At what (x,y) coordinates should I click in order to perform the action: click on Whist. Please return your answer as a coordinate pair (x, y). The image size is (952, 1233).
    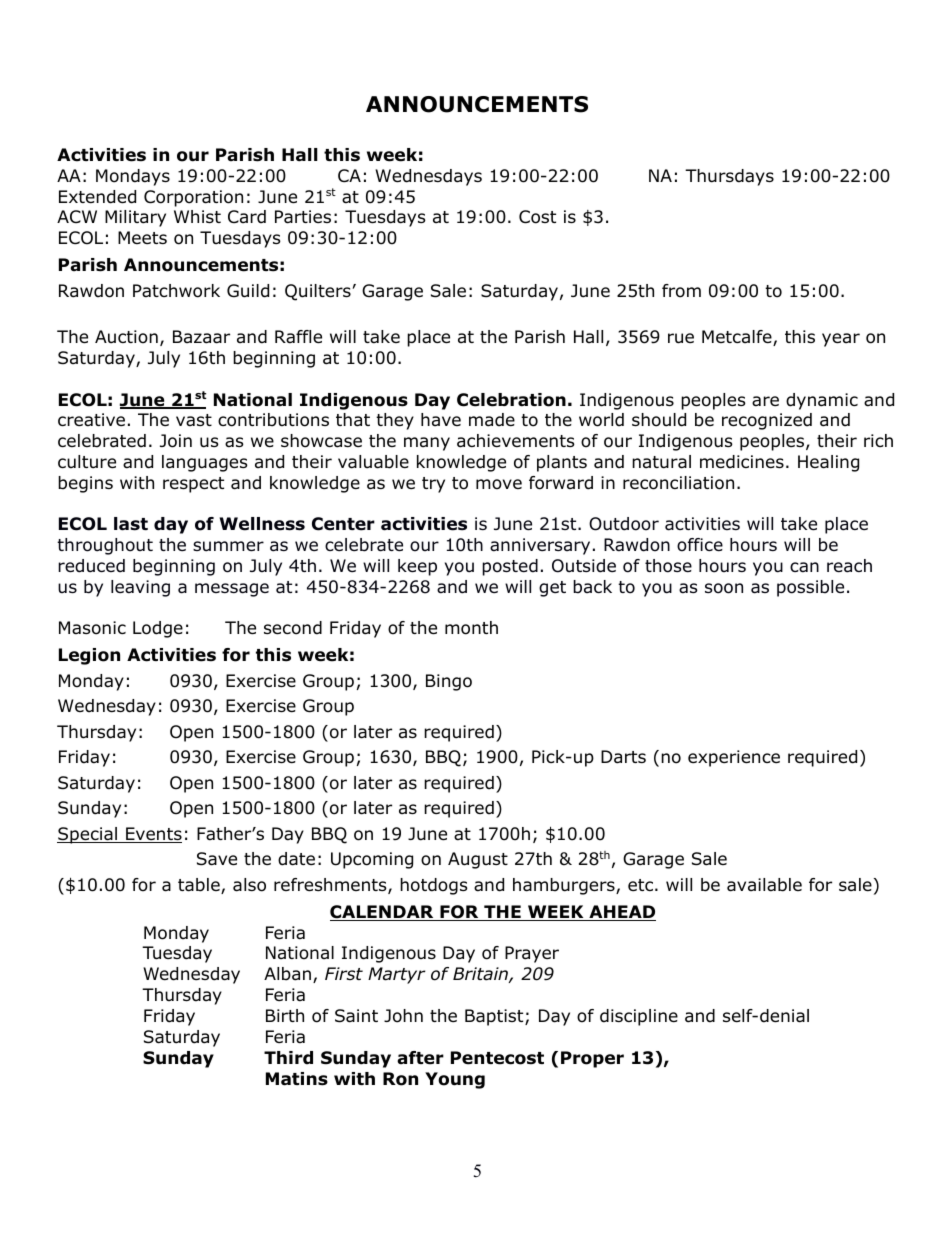
    Looking at the image, I should click on (197, 216).
